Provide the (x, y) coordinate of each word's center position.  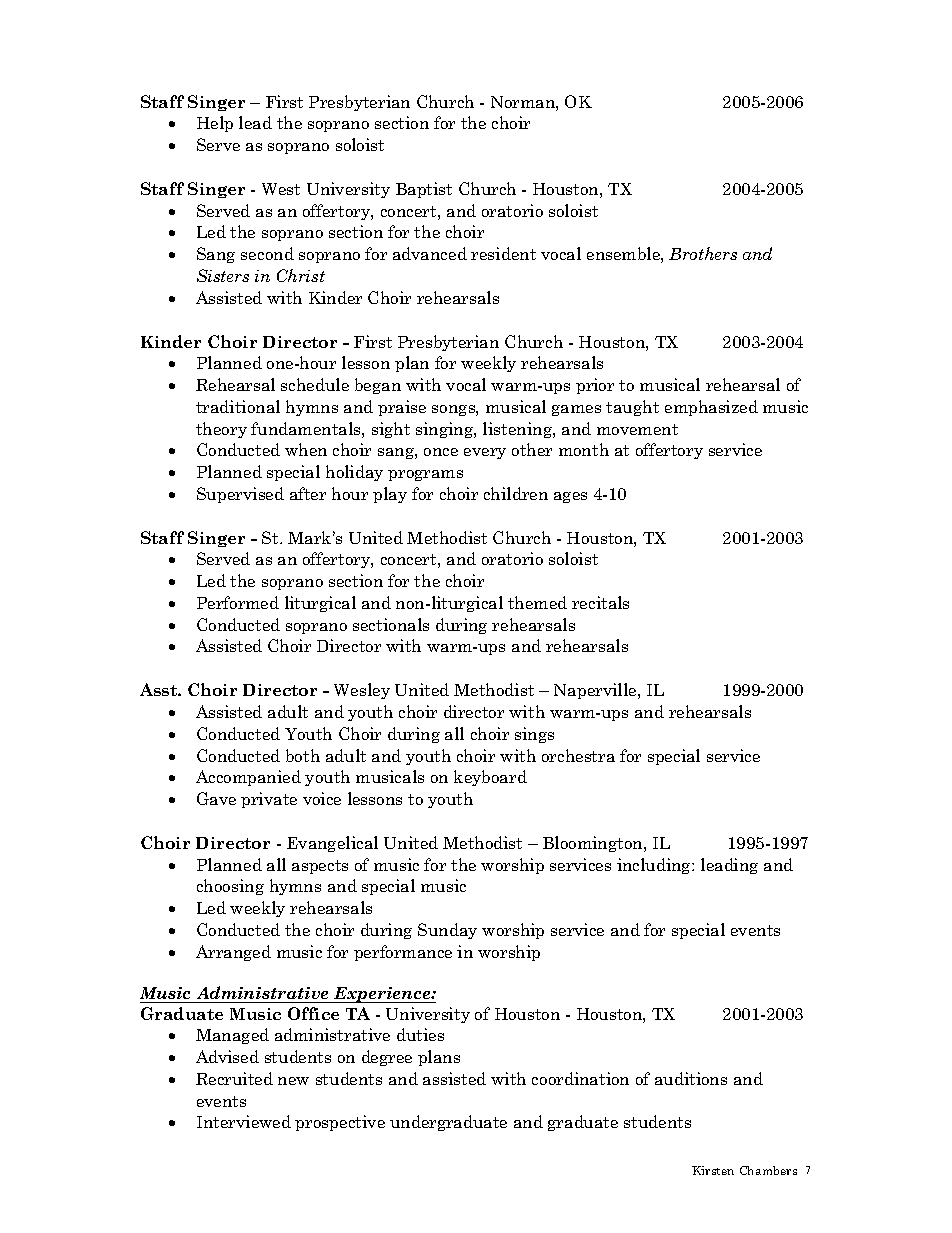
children (516, 493)
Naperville (596, 691)
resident (503, 253)
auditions (691, 1078)
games (576, 410)
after (308, 493)
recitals (600, 602)
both (303, 755)
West (281, 189)
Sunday (447, 931)
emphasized (711, 408)
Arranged (233, 953)
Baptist (424, 190)
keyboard (490, 778)
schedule (315, 384)
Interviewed (244, 1121)
